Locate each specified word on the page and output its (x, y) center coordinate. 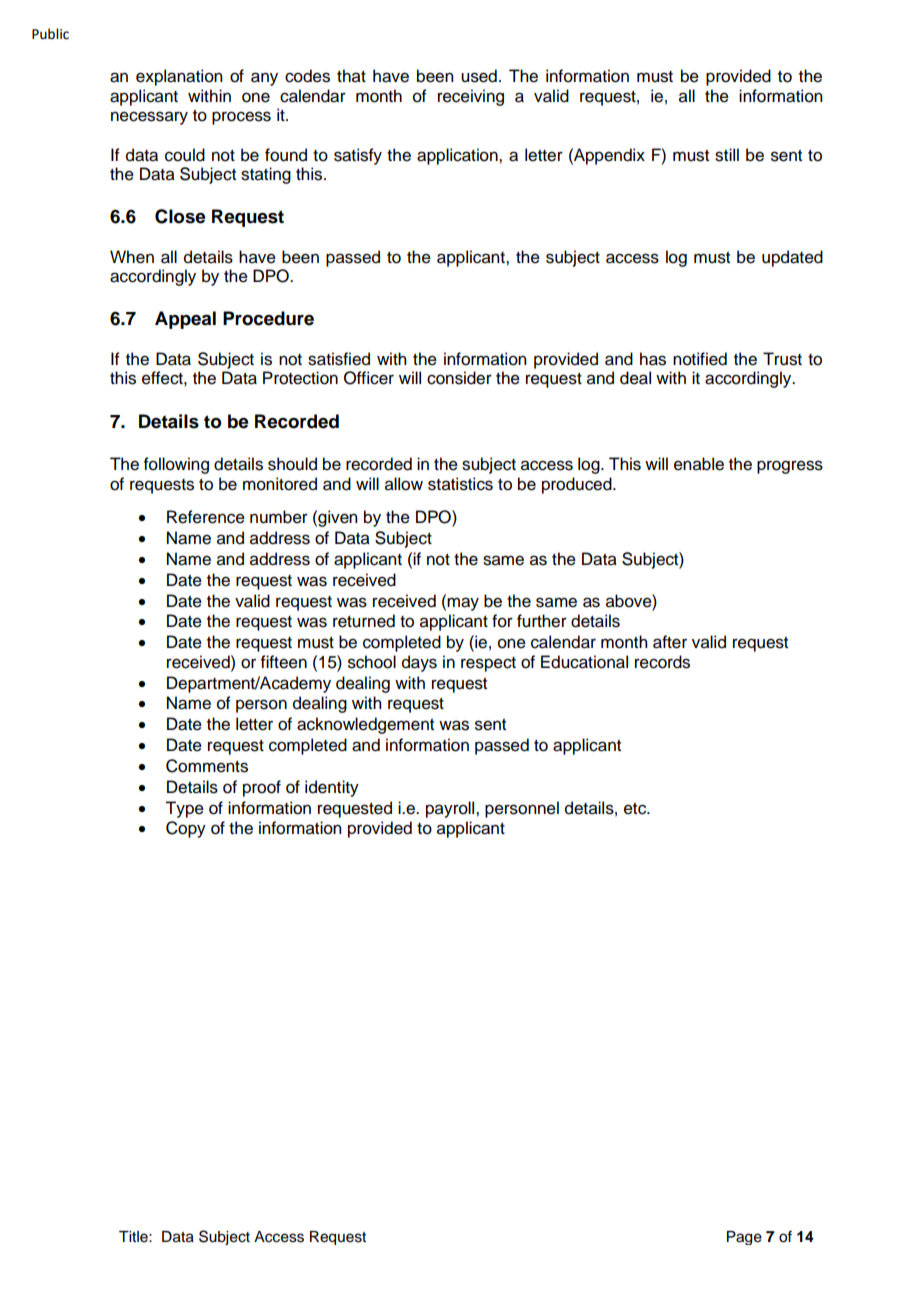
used (479, 76)
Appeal (185, 320)
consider (459, 378)
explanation (179, 77)
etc (636, 809)
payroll (451, 809)
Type (184, 809)
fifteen (284, 662)
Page (744, 1238)
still (727, 155)
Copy (186, 829)
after (670, 642)
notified (700, 359)
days (419, 663)
